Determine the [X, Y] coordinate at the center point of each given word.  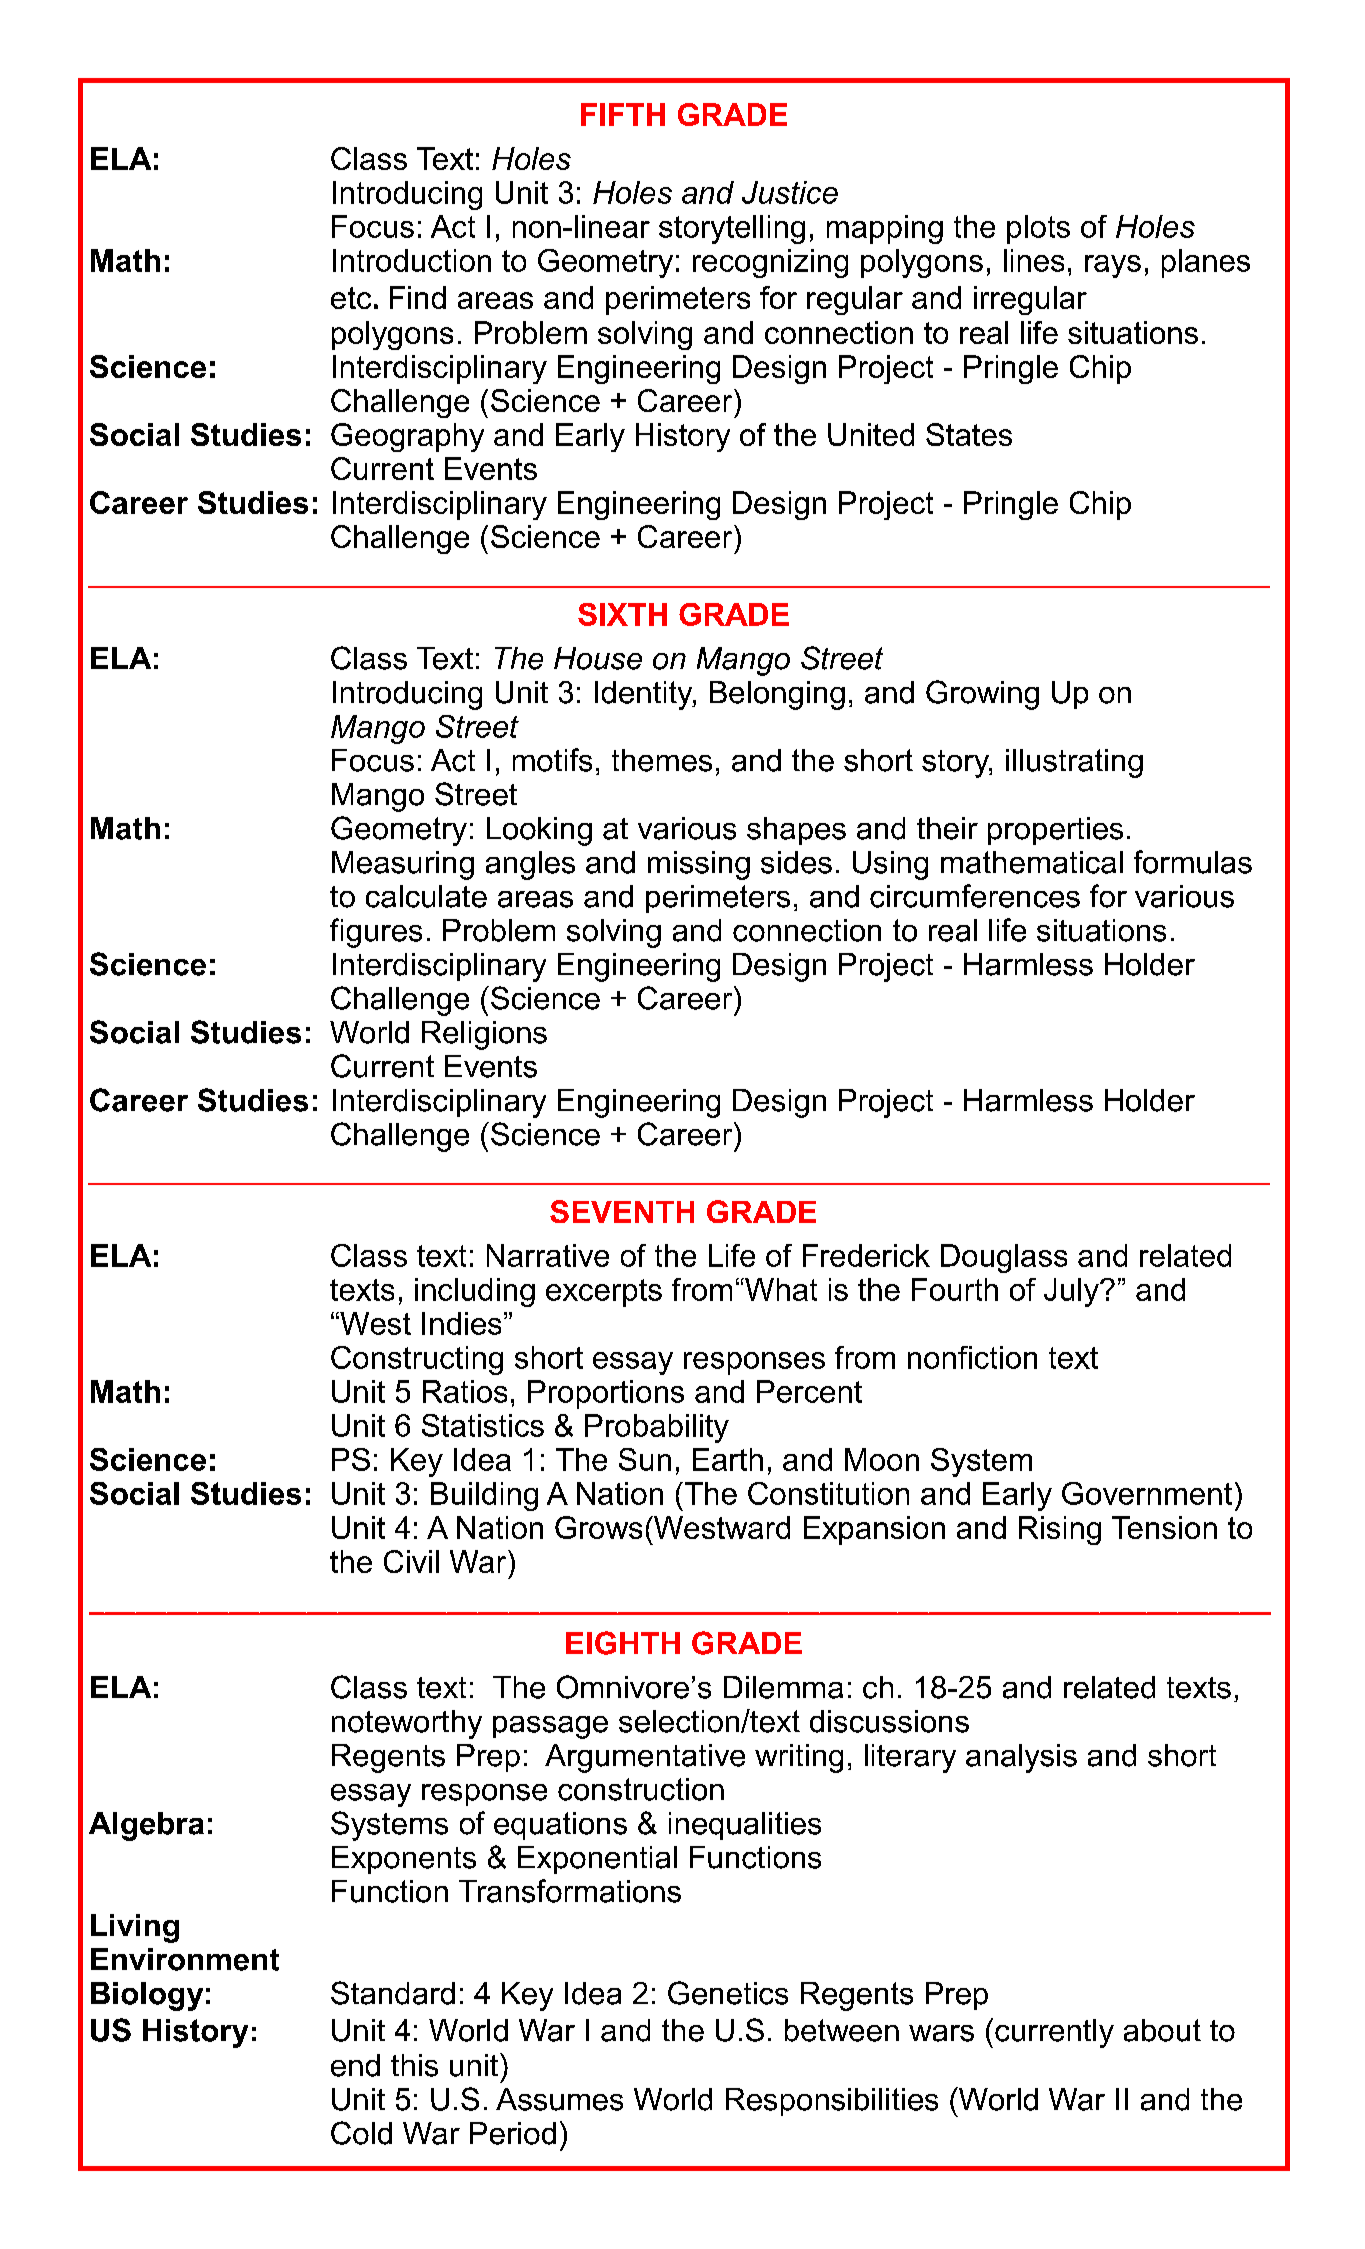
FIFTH [623, 114]
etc [351, 298]
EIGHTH [623, 1643]
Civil [411, 1561]
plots [1038, 229]
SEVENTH [622, 1211]
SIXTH [622, 614]
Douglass [1004, 1258]
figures [376, 933]
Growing [982, 695]
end [355, 2065]
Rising [1060, 1530]
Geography [407, 437]
